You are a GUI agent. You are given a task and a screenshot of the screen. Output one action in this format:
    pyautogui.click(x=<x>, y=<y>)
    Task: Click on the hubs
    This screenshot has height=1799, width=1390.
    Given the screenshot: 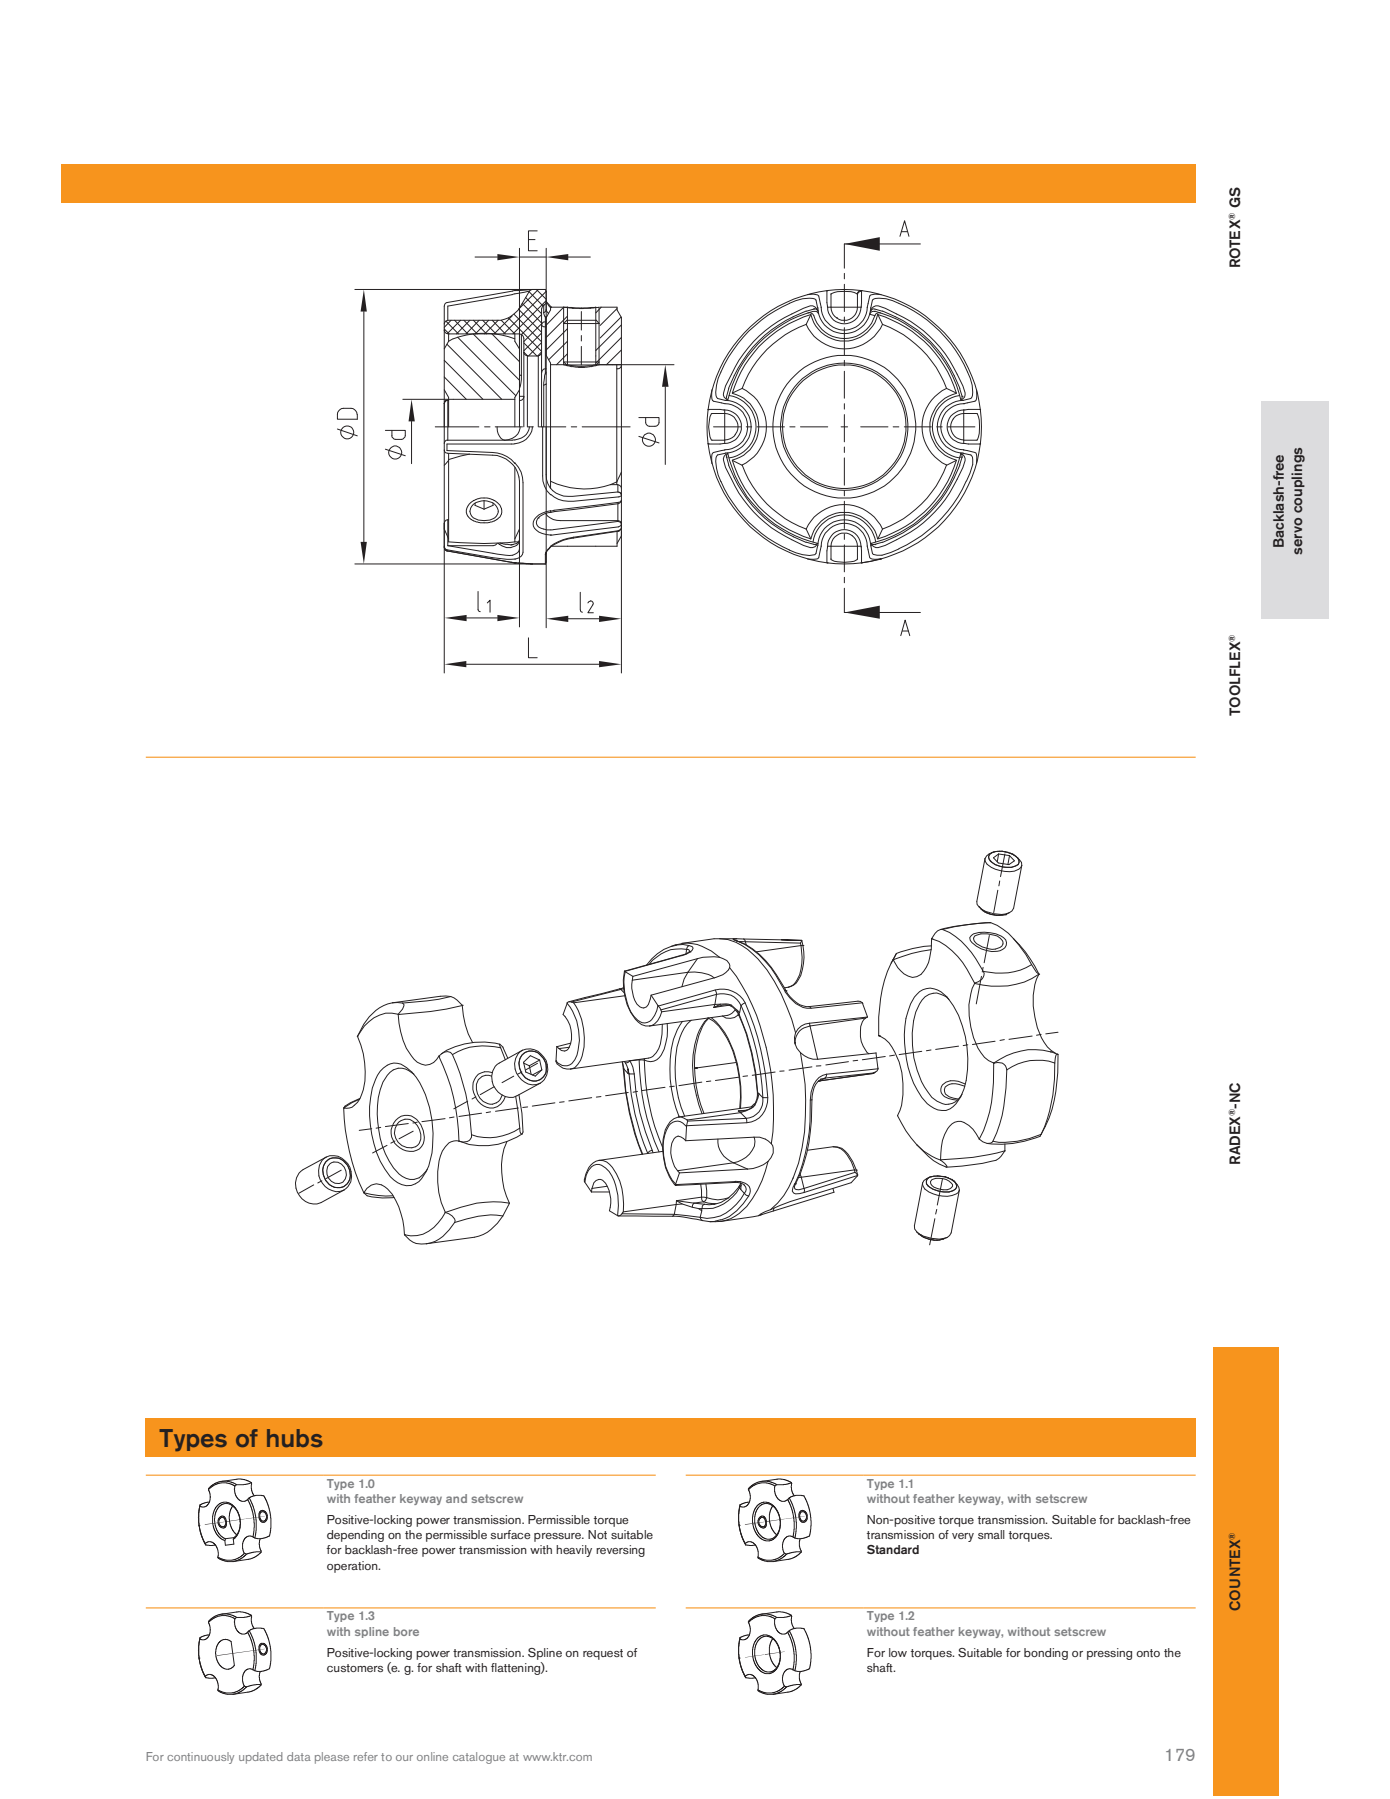 What is the action you would take?
    pyautogui.click(x=294, y=1438)
